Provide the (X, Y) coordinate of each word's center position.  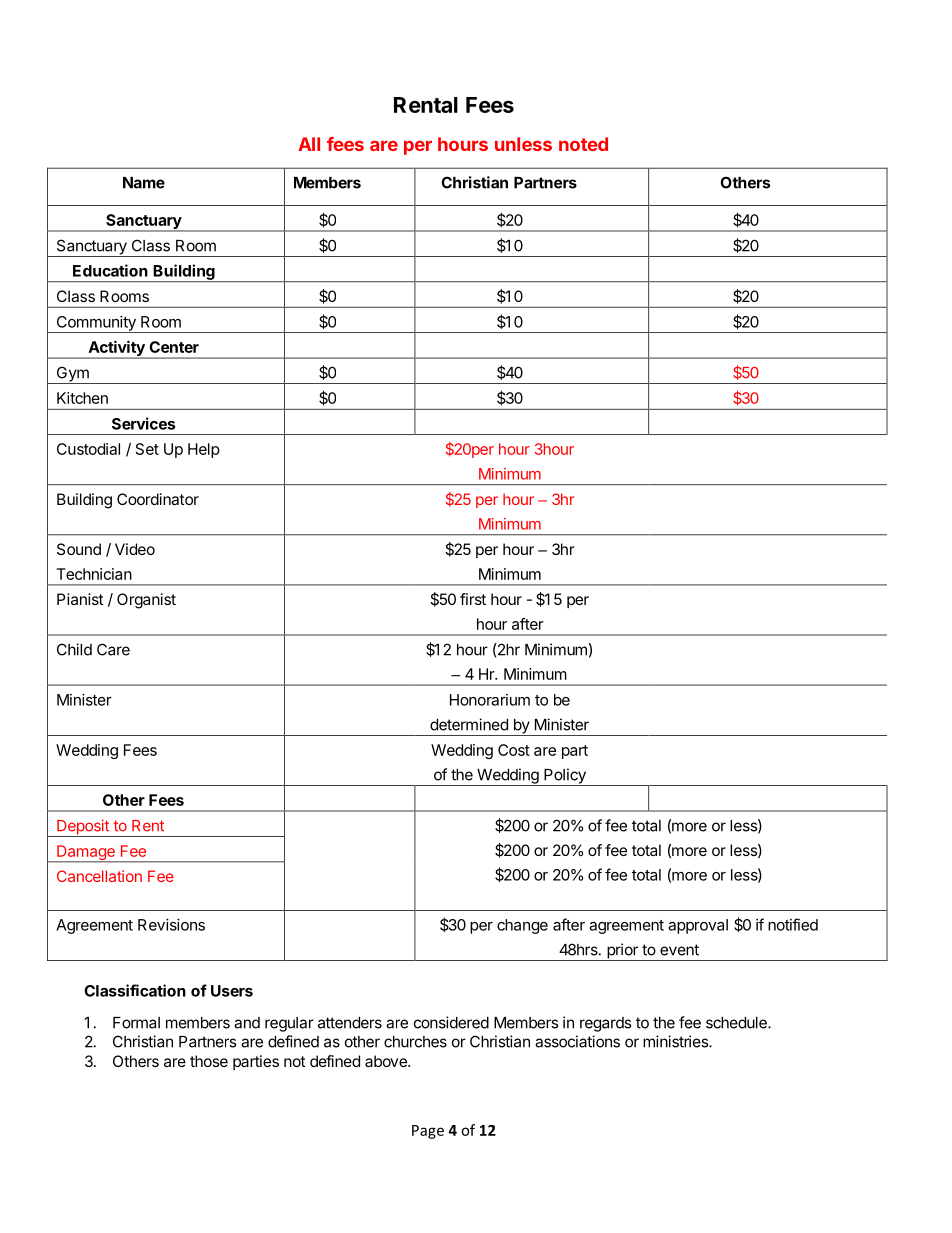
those (209, 1061)
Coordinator (158, 499)
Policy (565, 777)
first (473, 599)
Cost (514, 750)
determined (469, 724)
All (309, 144)
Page (428, 1132)
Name (144, 183)
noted (583, 144)
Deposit (83, 828)
